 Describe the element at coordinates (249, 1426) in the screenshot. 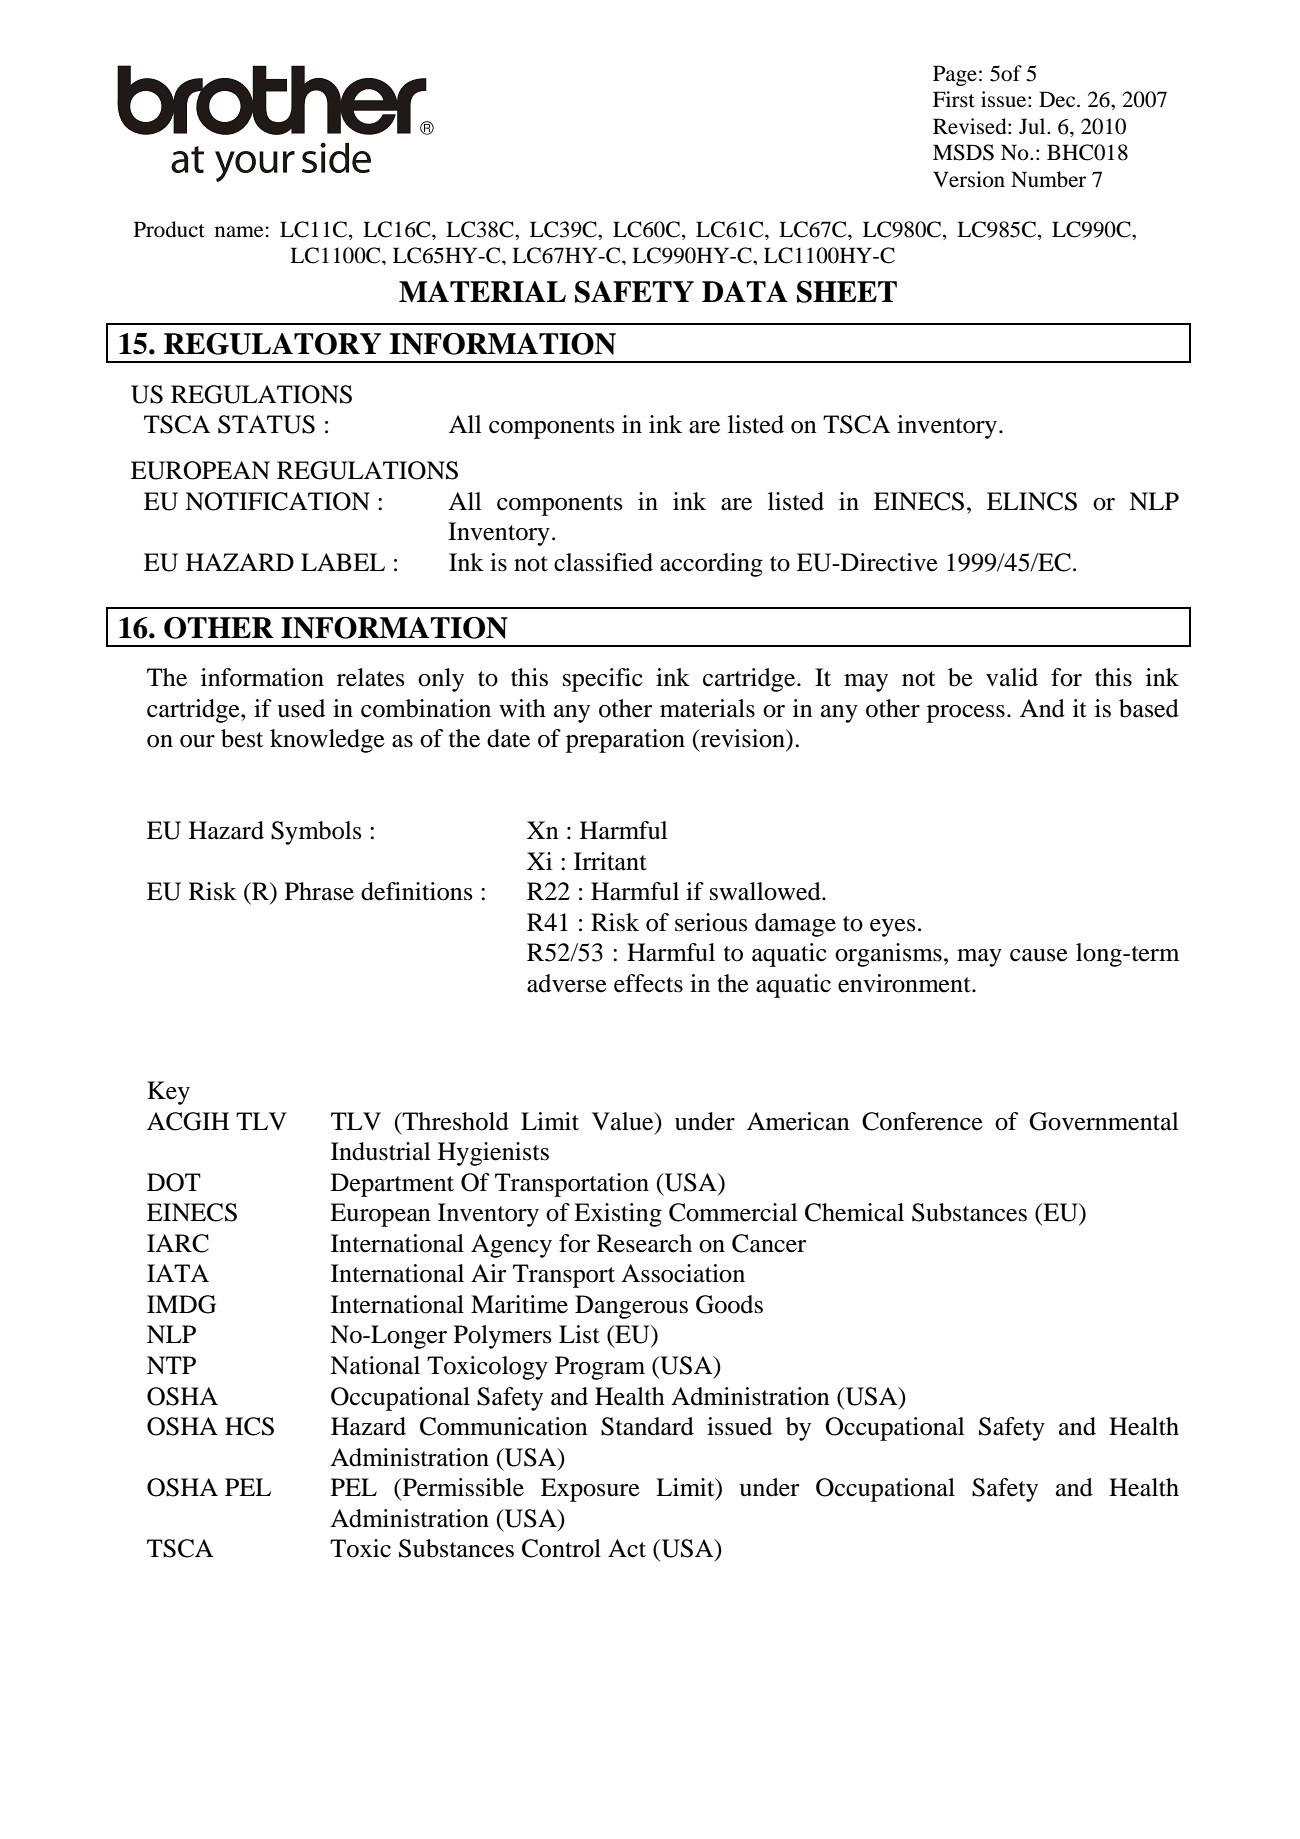

I see `HCS` at that location.
